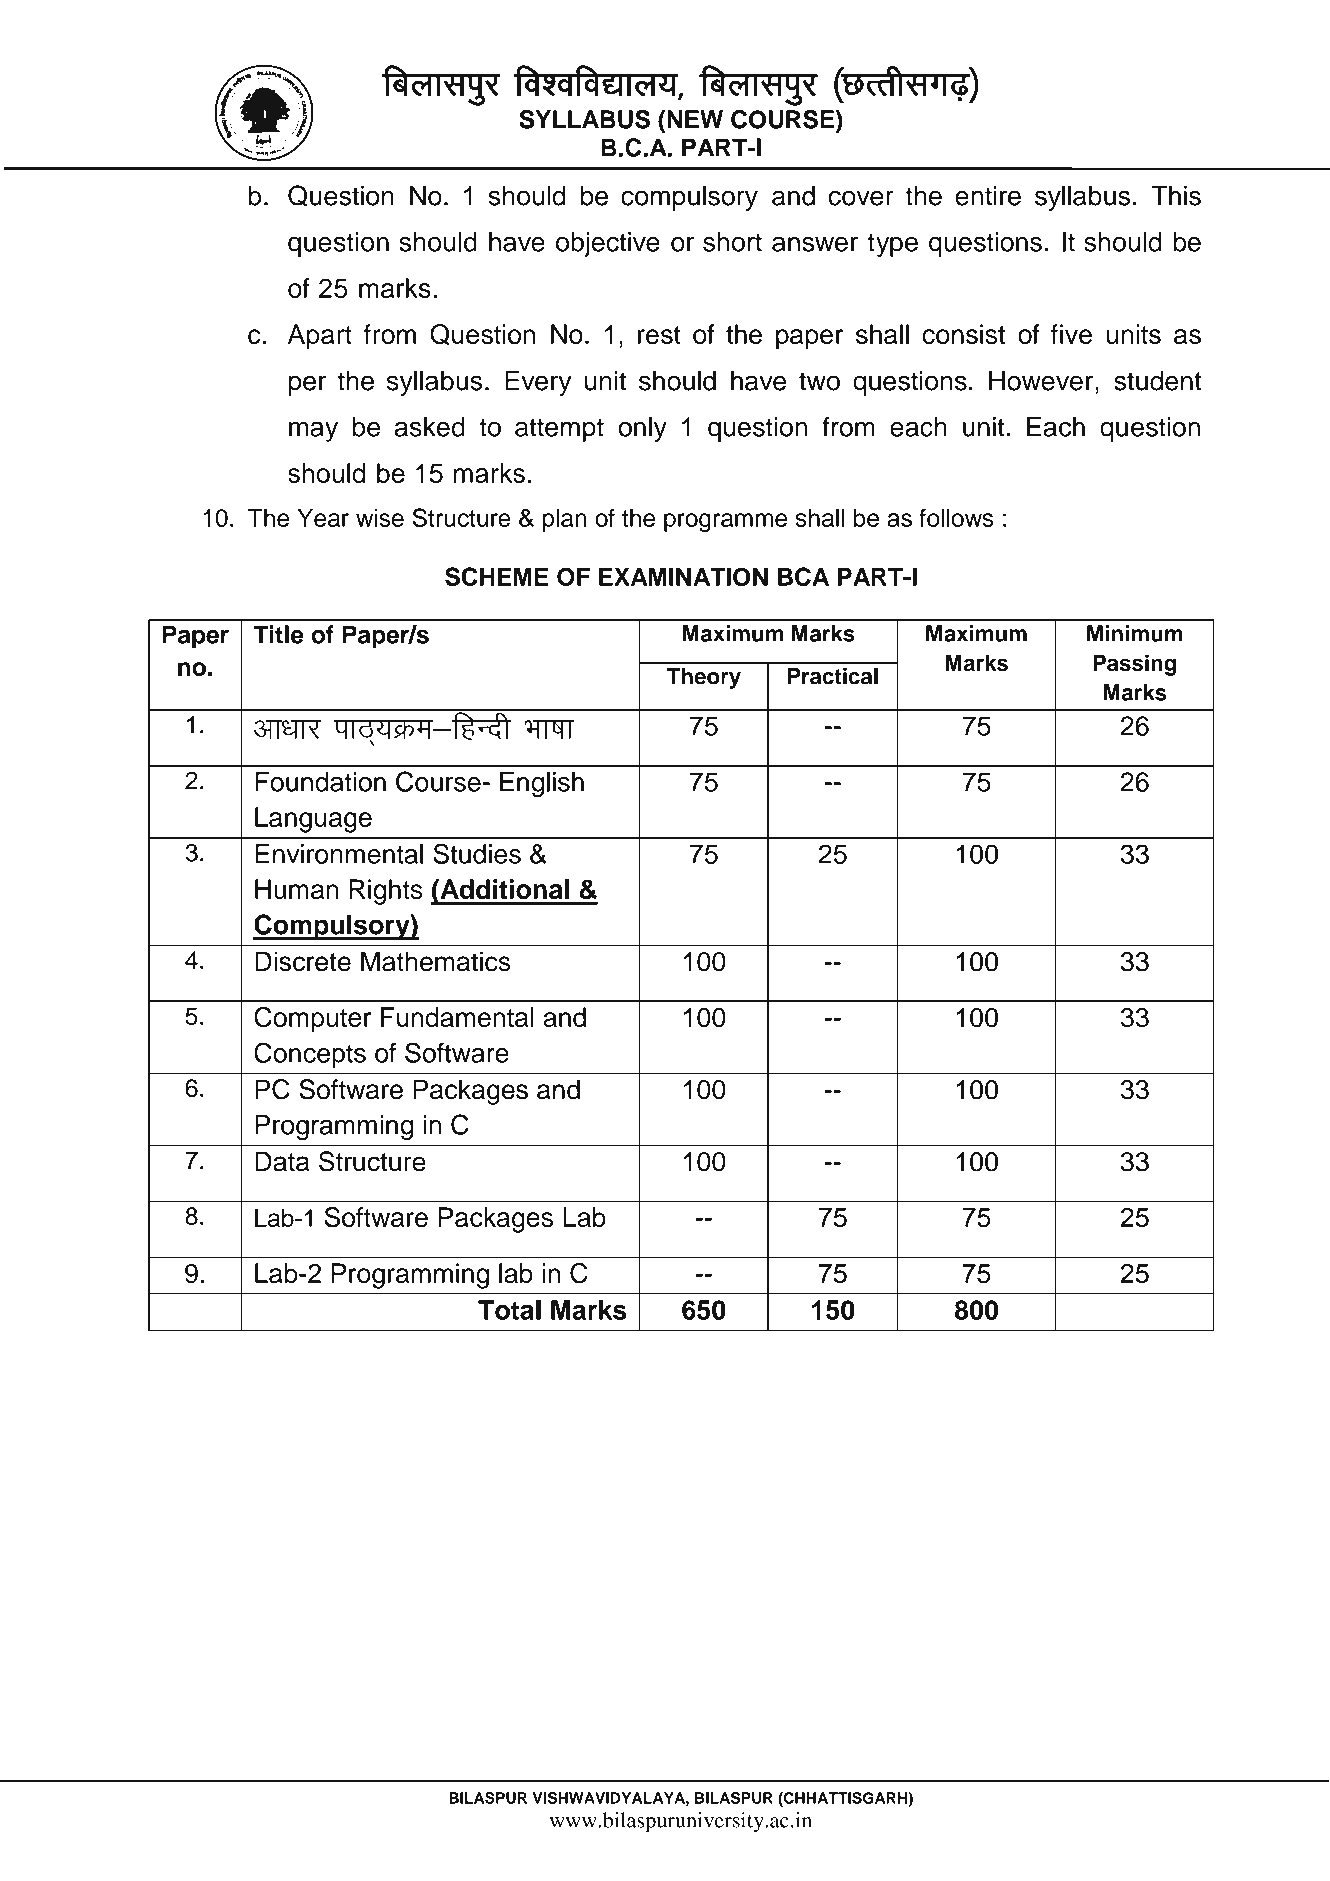 This screenshot has height=1881, width=1330. Describe the element at coordinates (380, 518) in the screenshot. I see `wise` at that location.
